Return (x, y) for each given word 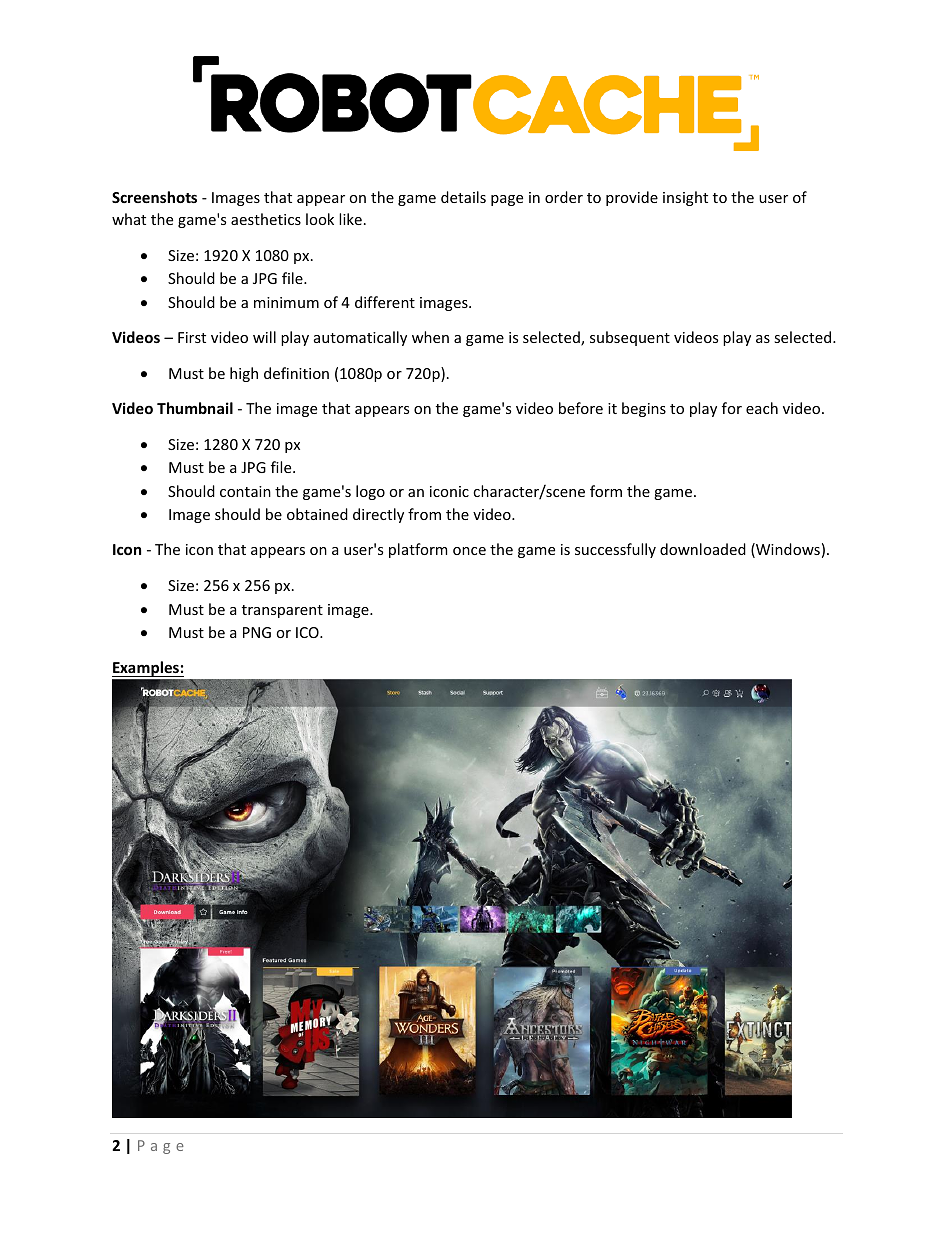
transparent (282, 611)
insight (685, 198)
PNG (257, 632)
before (581, 408)
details (463, 197)
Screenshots (154, 197)
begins (644, 409)
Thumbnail (195, 408)
